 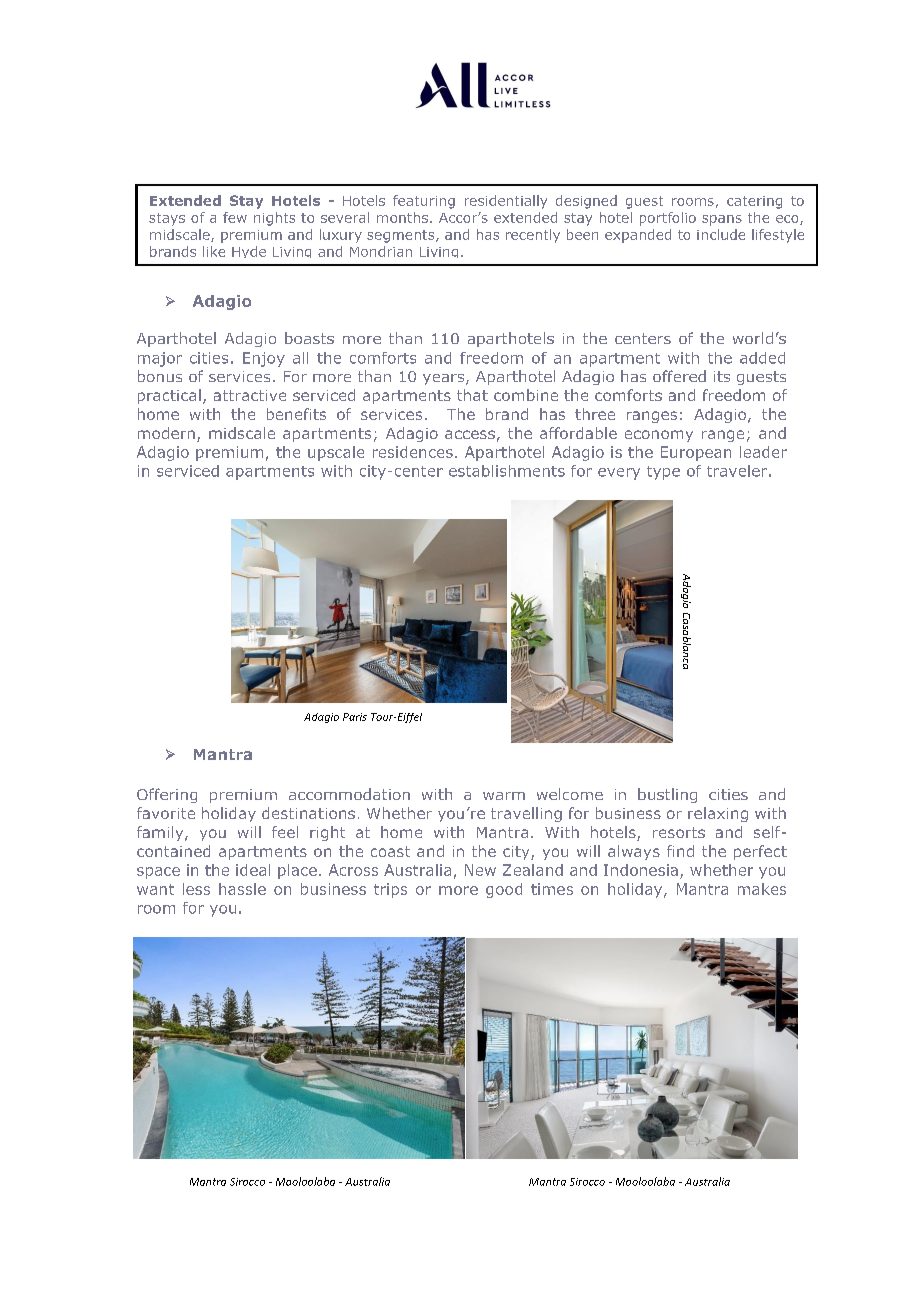 I want to click on establishments, so click(x=507, y=471).
